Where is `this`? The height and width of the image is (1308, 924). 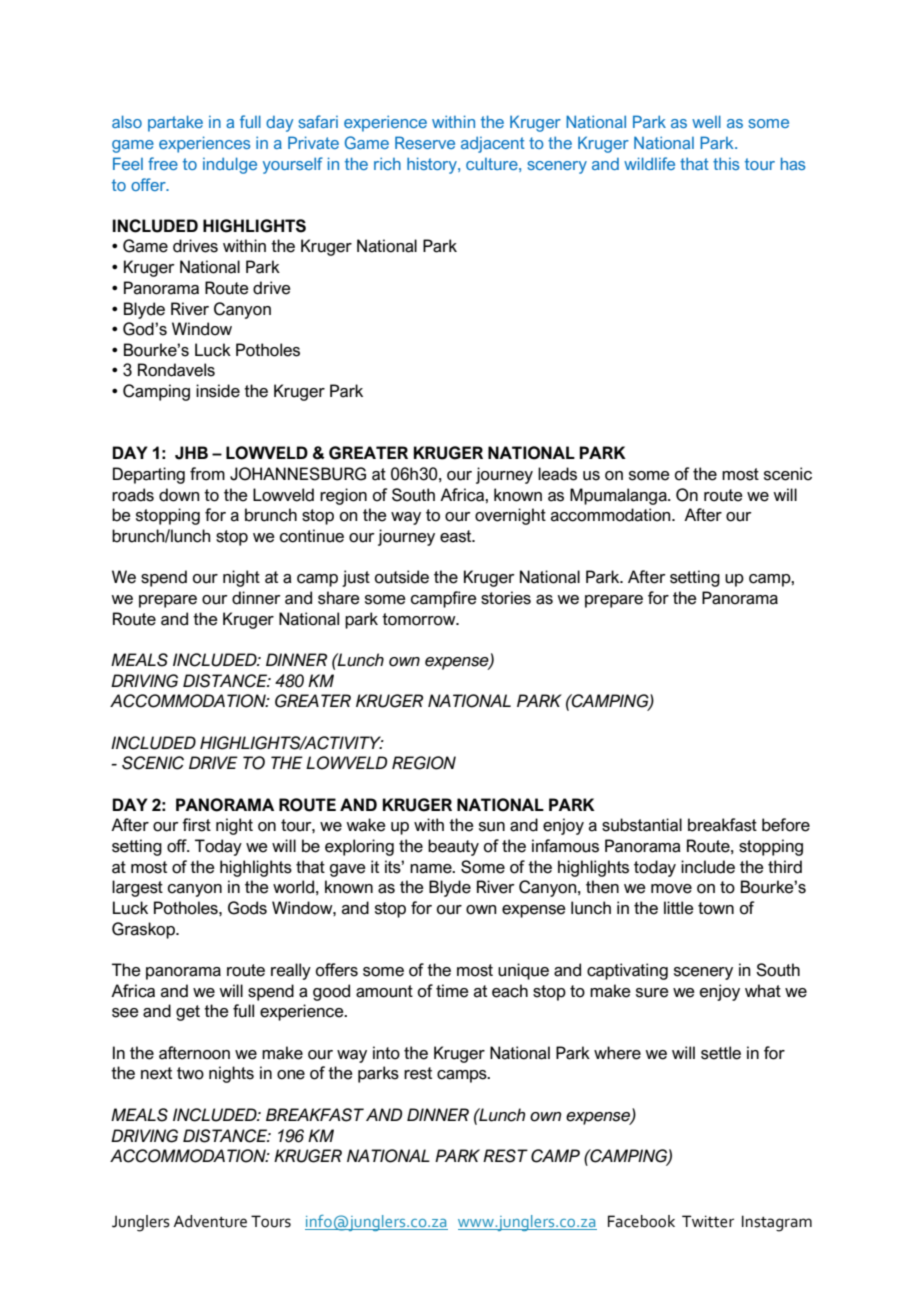
this is located at coordinates (726, 163).
